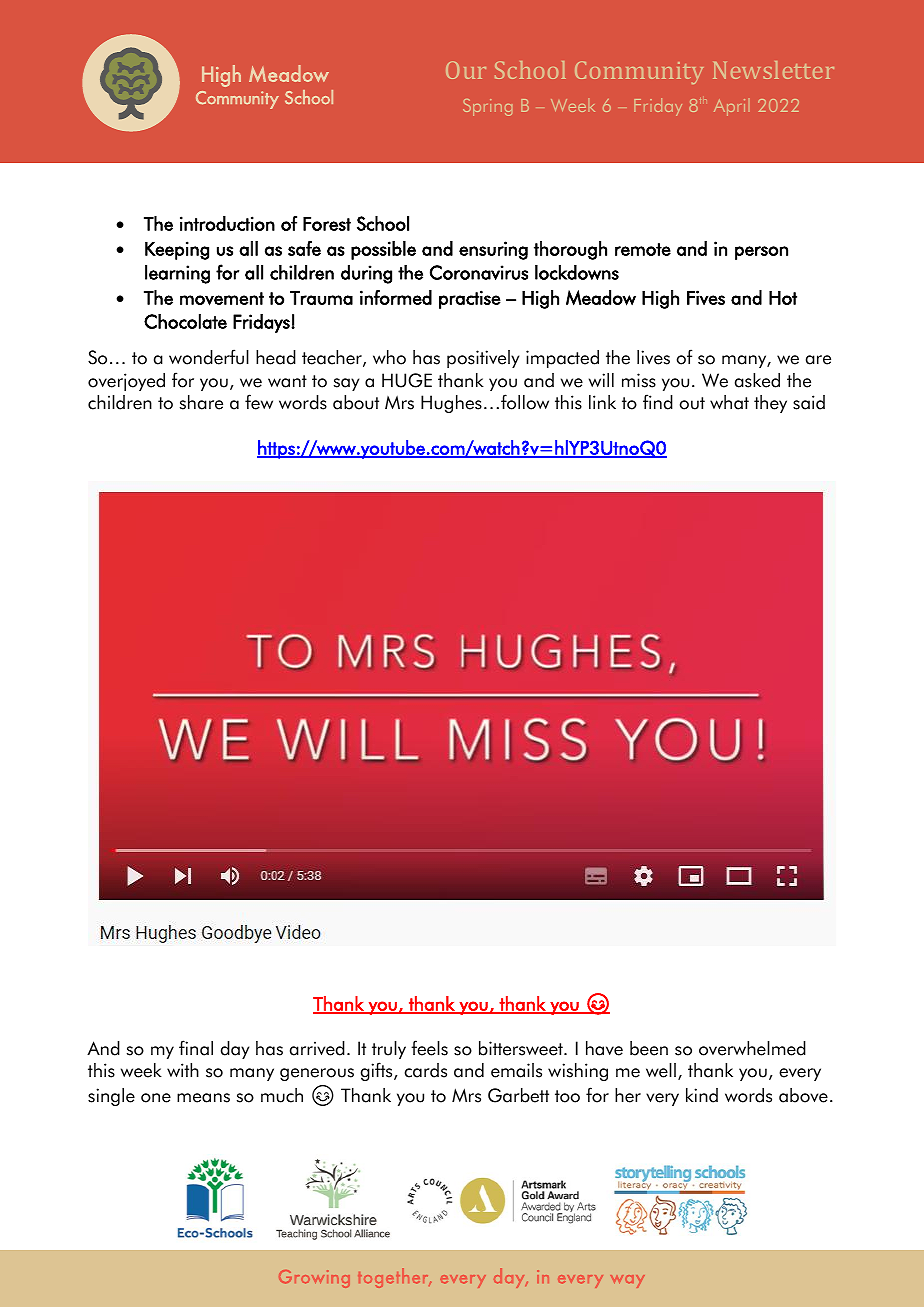 This screenshot has height=1307, width=924. I want to click on introduction, so click(227, 223).
